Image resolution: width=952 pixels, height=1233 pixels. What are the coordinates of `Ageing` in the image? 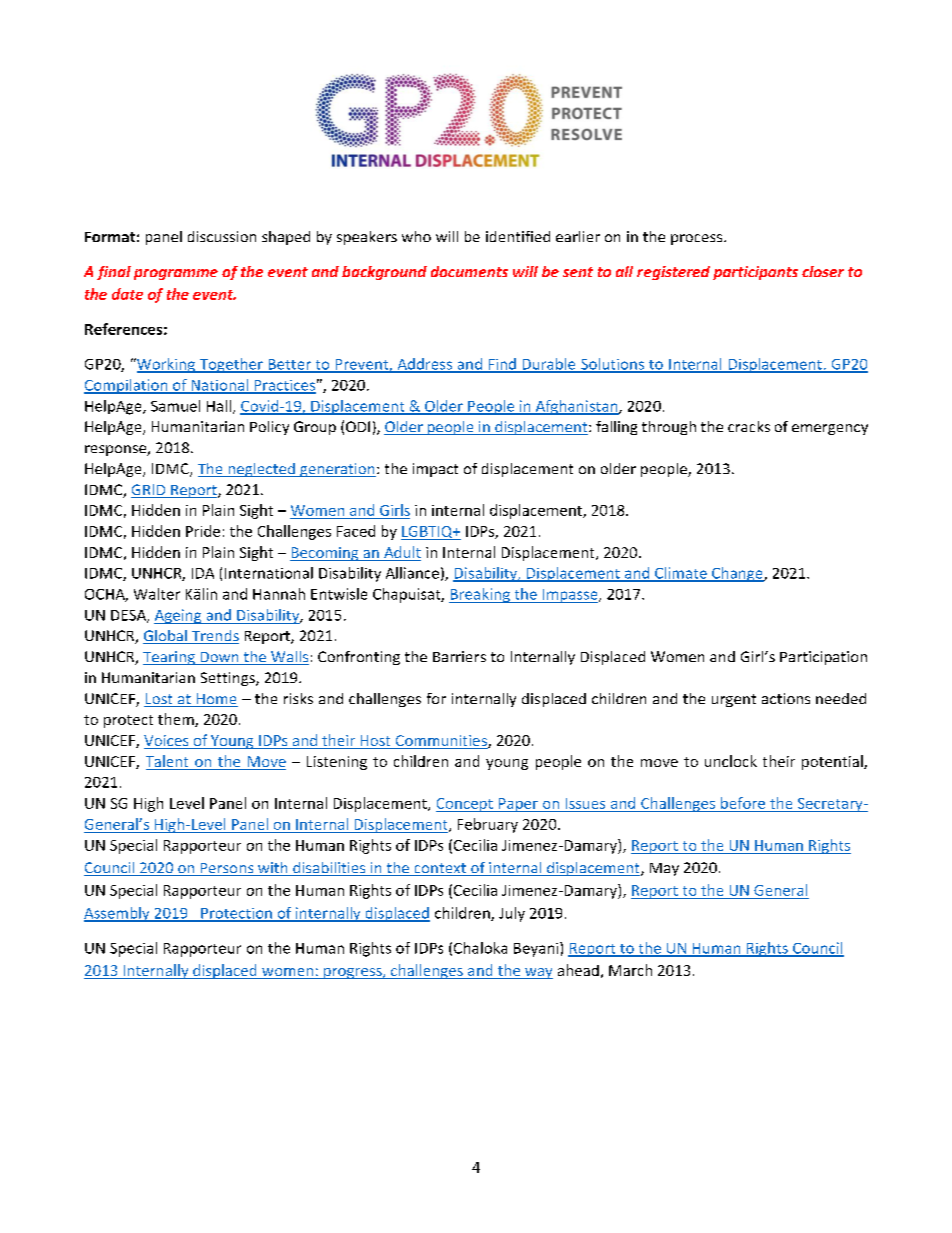 It's located at (179, 616).
